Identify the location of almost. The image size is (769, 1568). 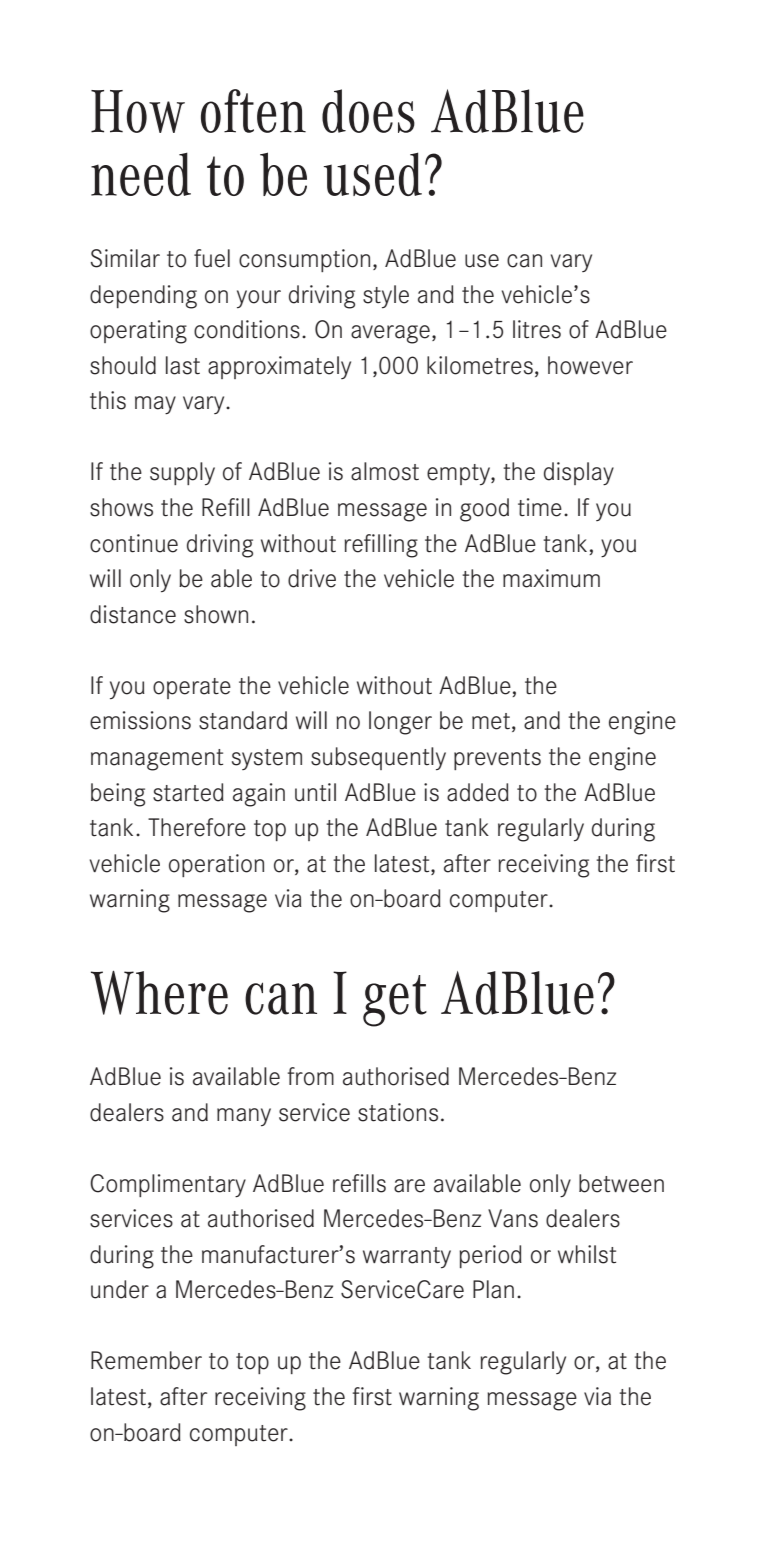
(385, 471).
